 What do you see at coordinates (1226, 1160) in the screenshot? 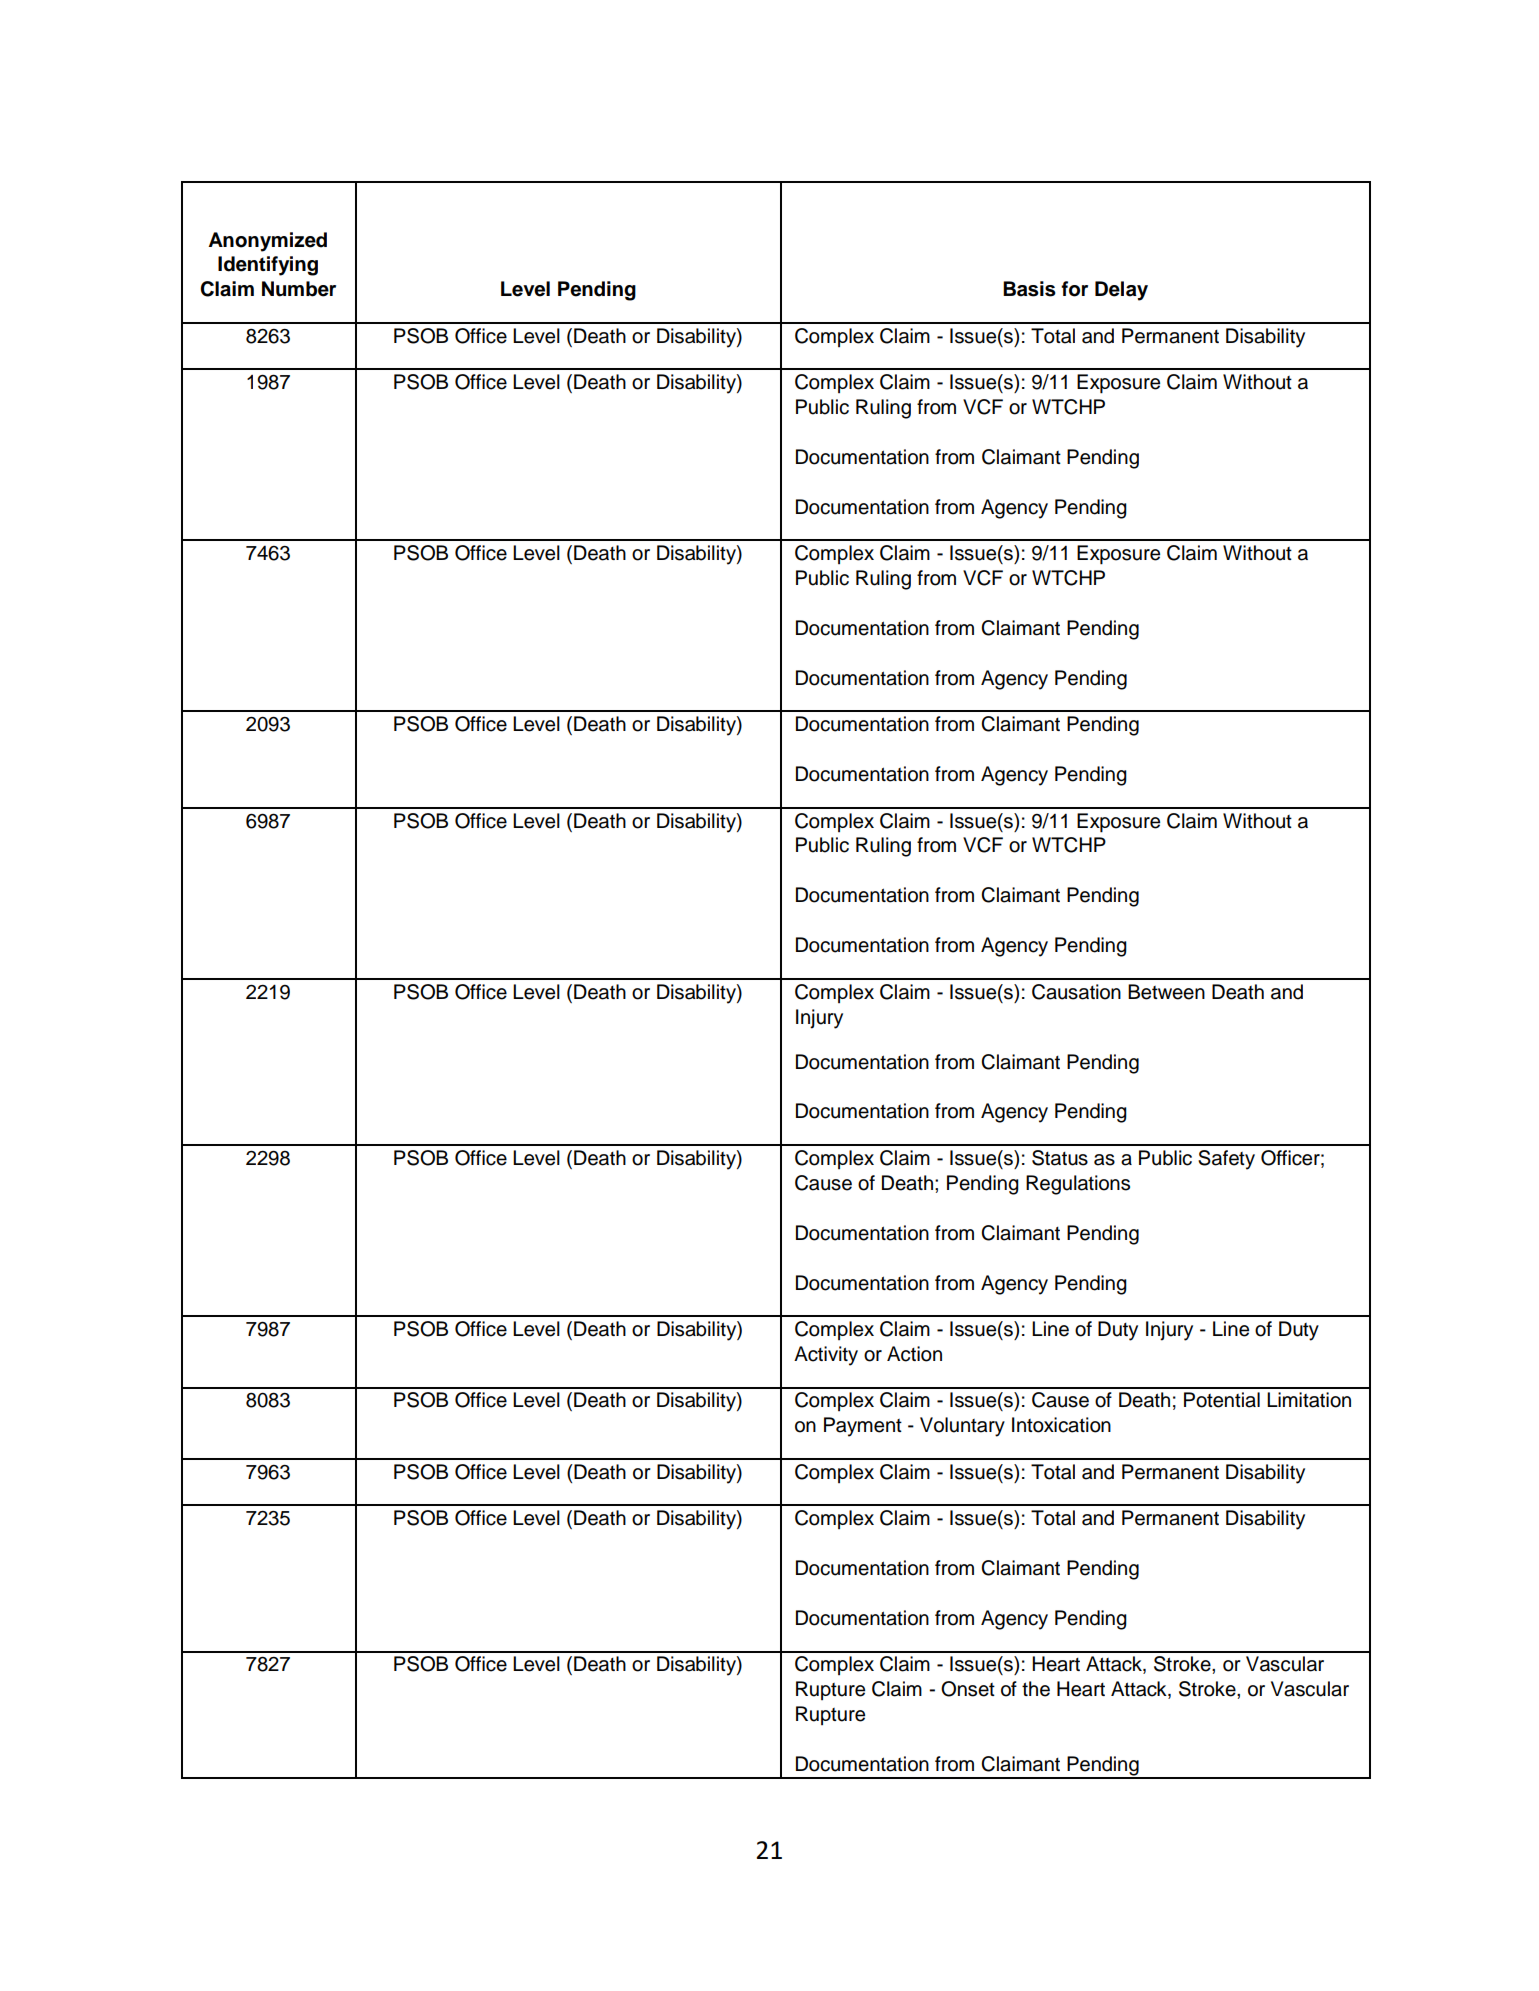
I see `Safety` at bounding box center [1226, 1160].
